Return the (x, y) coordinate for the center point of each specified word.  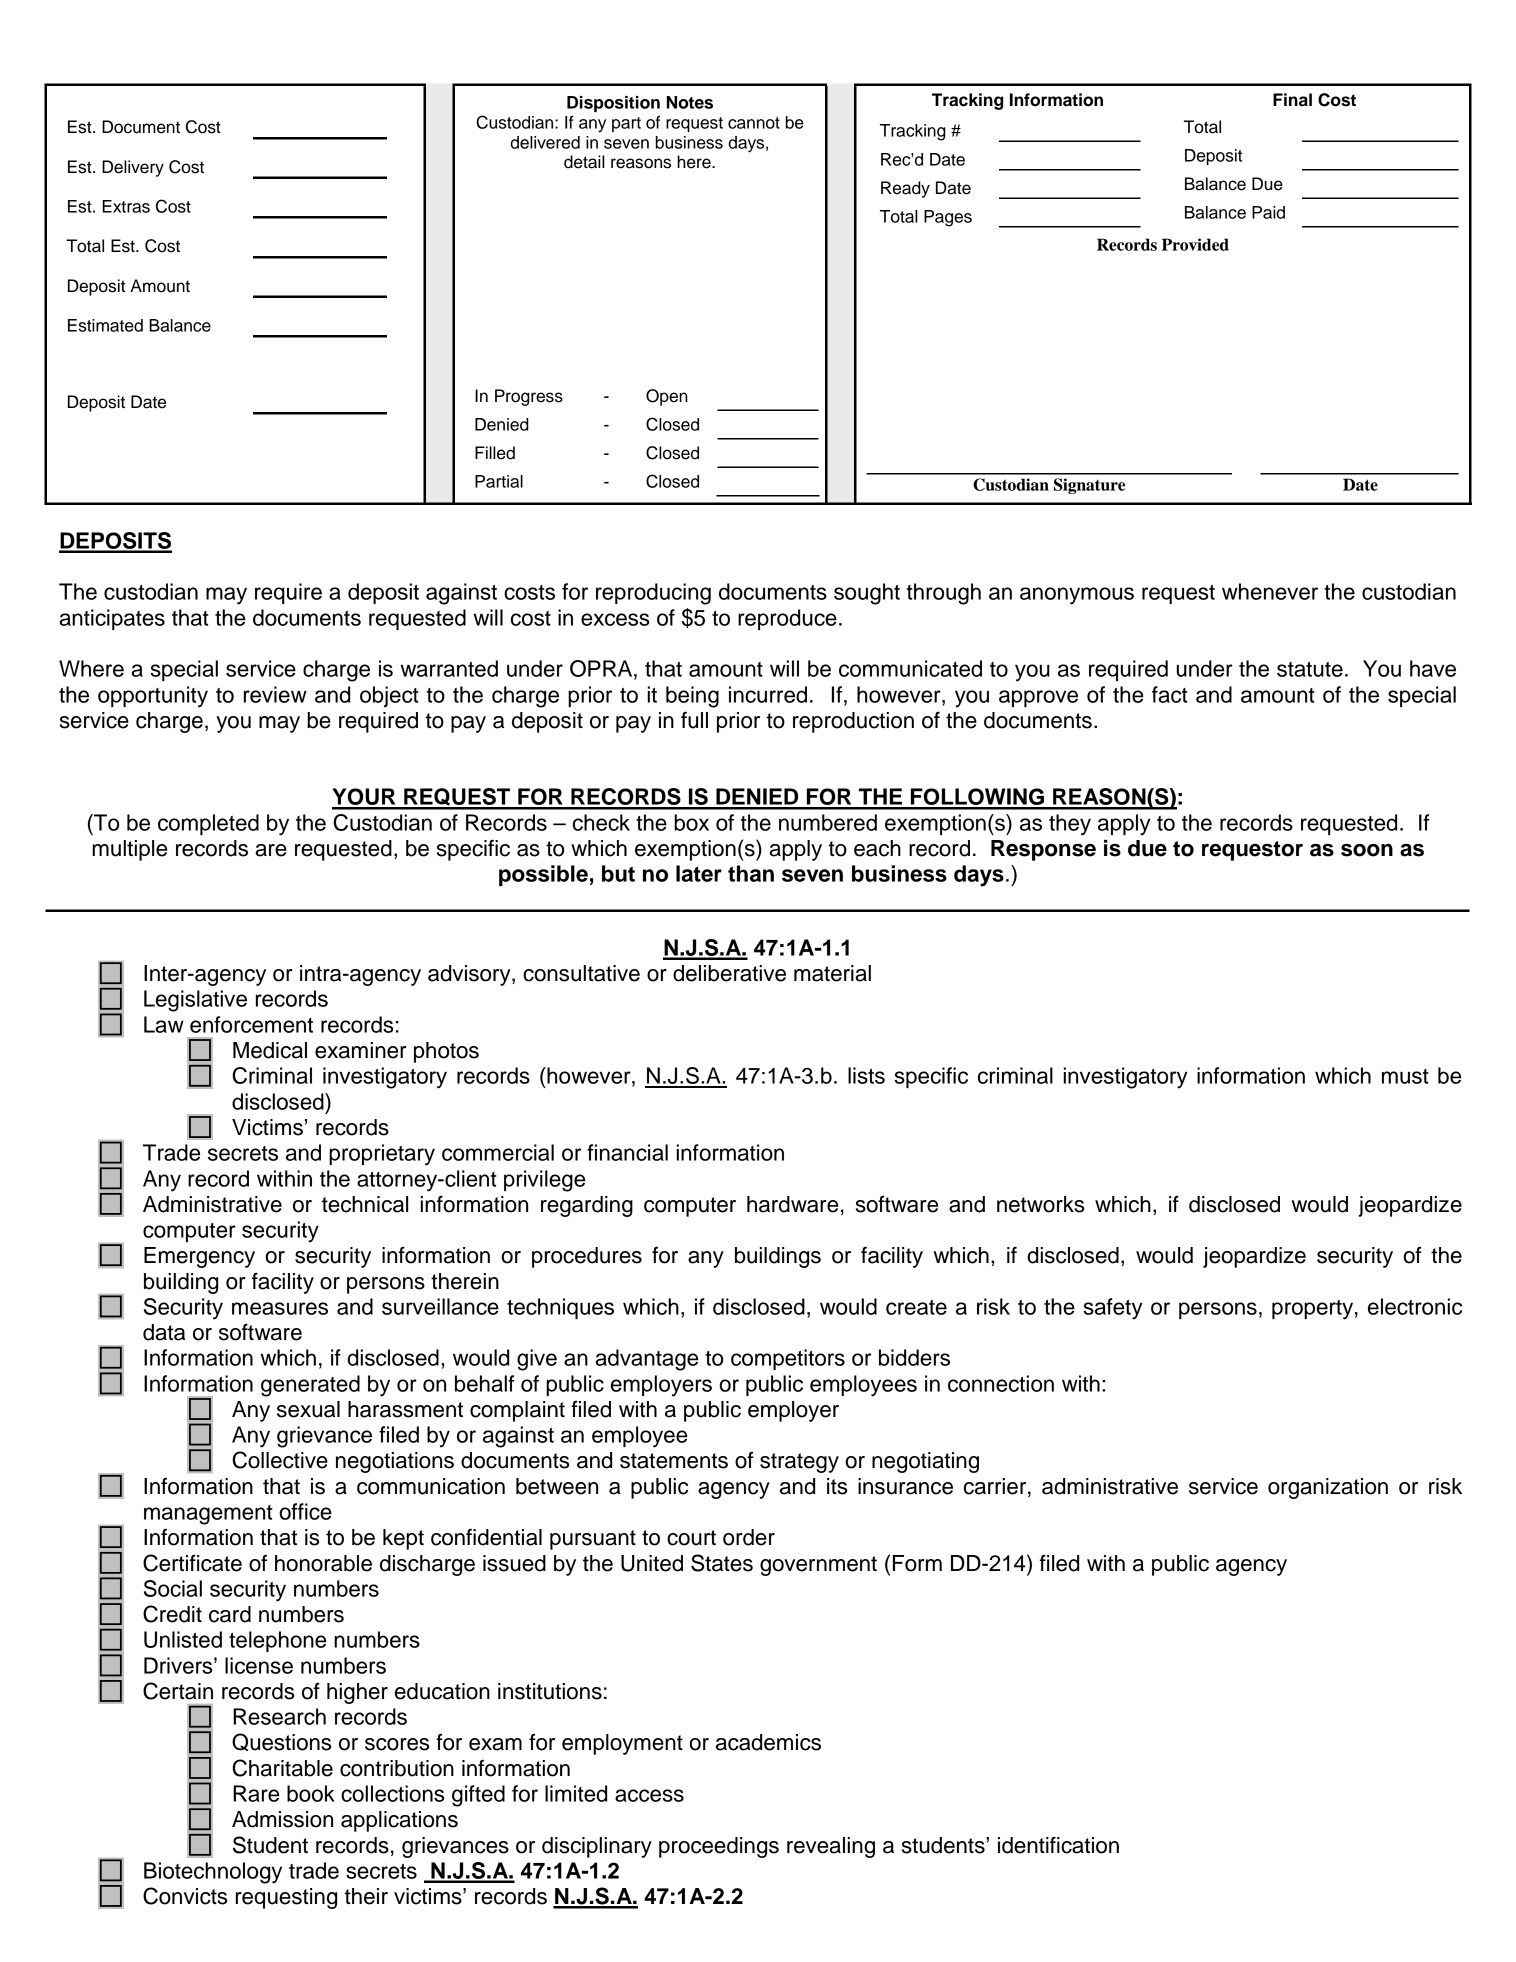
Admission (282, 1819)
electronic (1415, 1306)
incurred (768, 694)
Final (1292, 100)
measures (280, 1308)
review (275, 694)
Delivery (133, 168)
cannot (754, 123)
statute (1310, 669)
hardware (792, 1204)
